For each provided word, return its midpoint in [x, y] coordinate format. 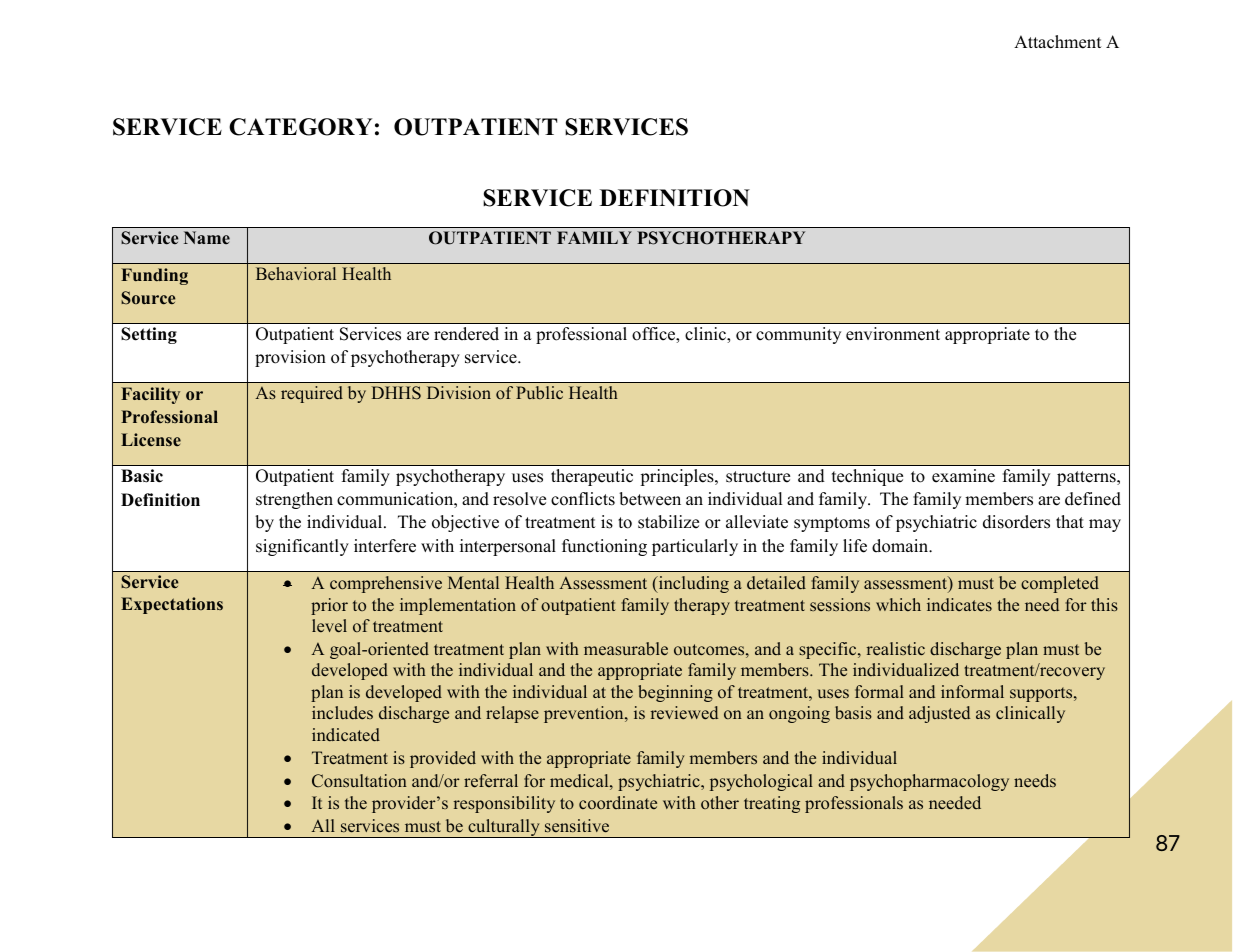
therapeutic [592, 477]
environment [893, 334]
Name [207, 237]
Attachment [1058, 42]
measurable [626, 649]
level [329, 626]
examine [963, 476]
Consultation [359, 781]
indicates [959, 605]
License [151, 439]
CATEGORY [300, 127]
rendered [466, 334]
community [798, 335]
